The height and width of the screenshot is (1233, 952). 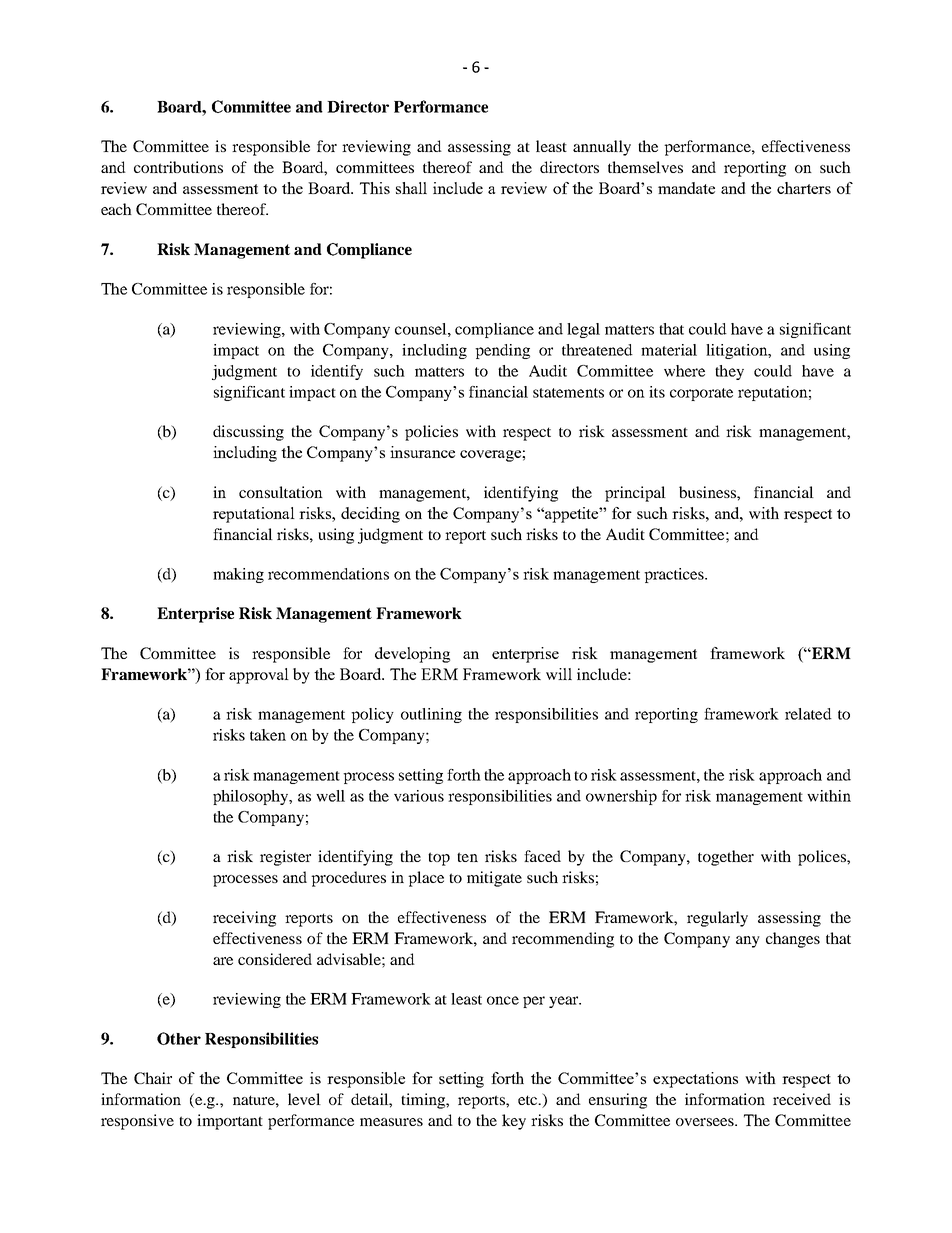 What do you see at coordinates (178, 167) in the screenshot?
I see `contributions` at bounding box center [178, 167].
